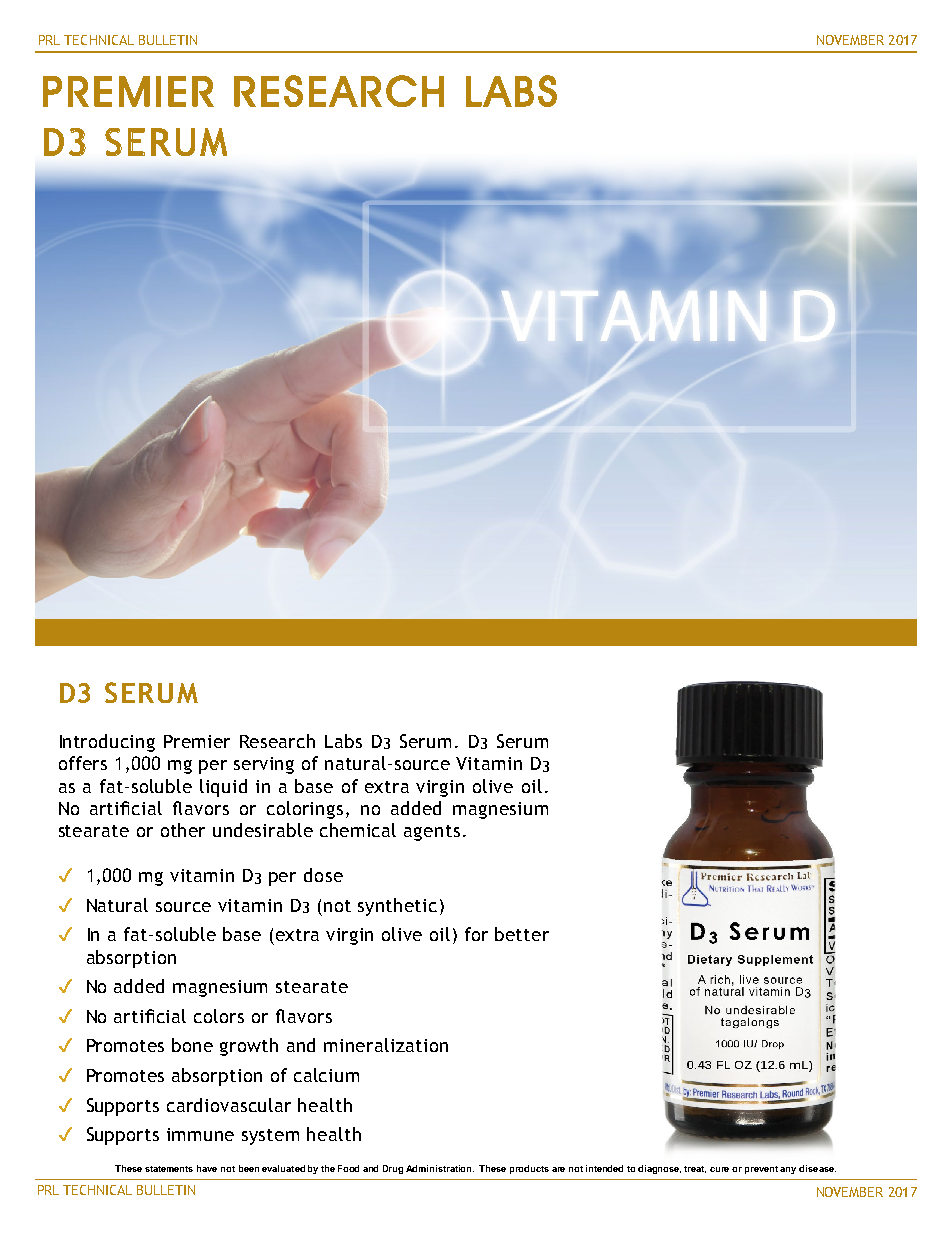 The width and height of the page is (952, 1233). Describe the element at coordinates (476, 934) in the page. I see `for` at that location.
